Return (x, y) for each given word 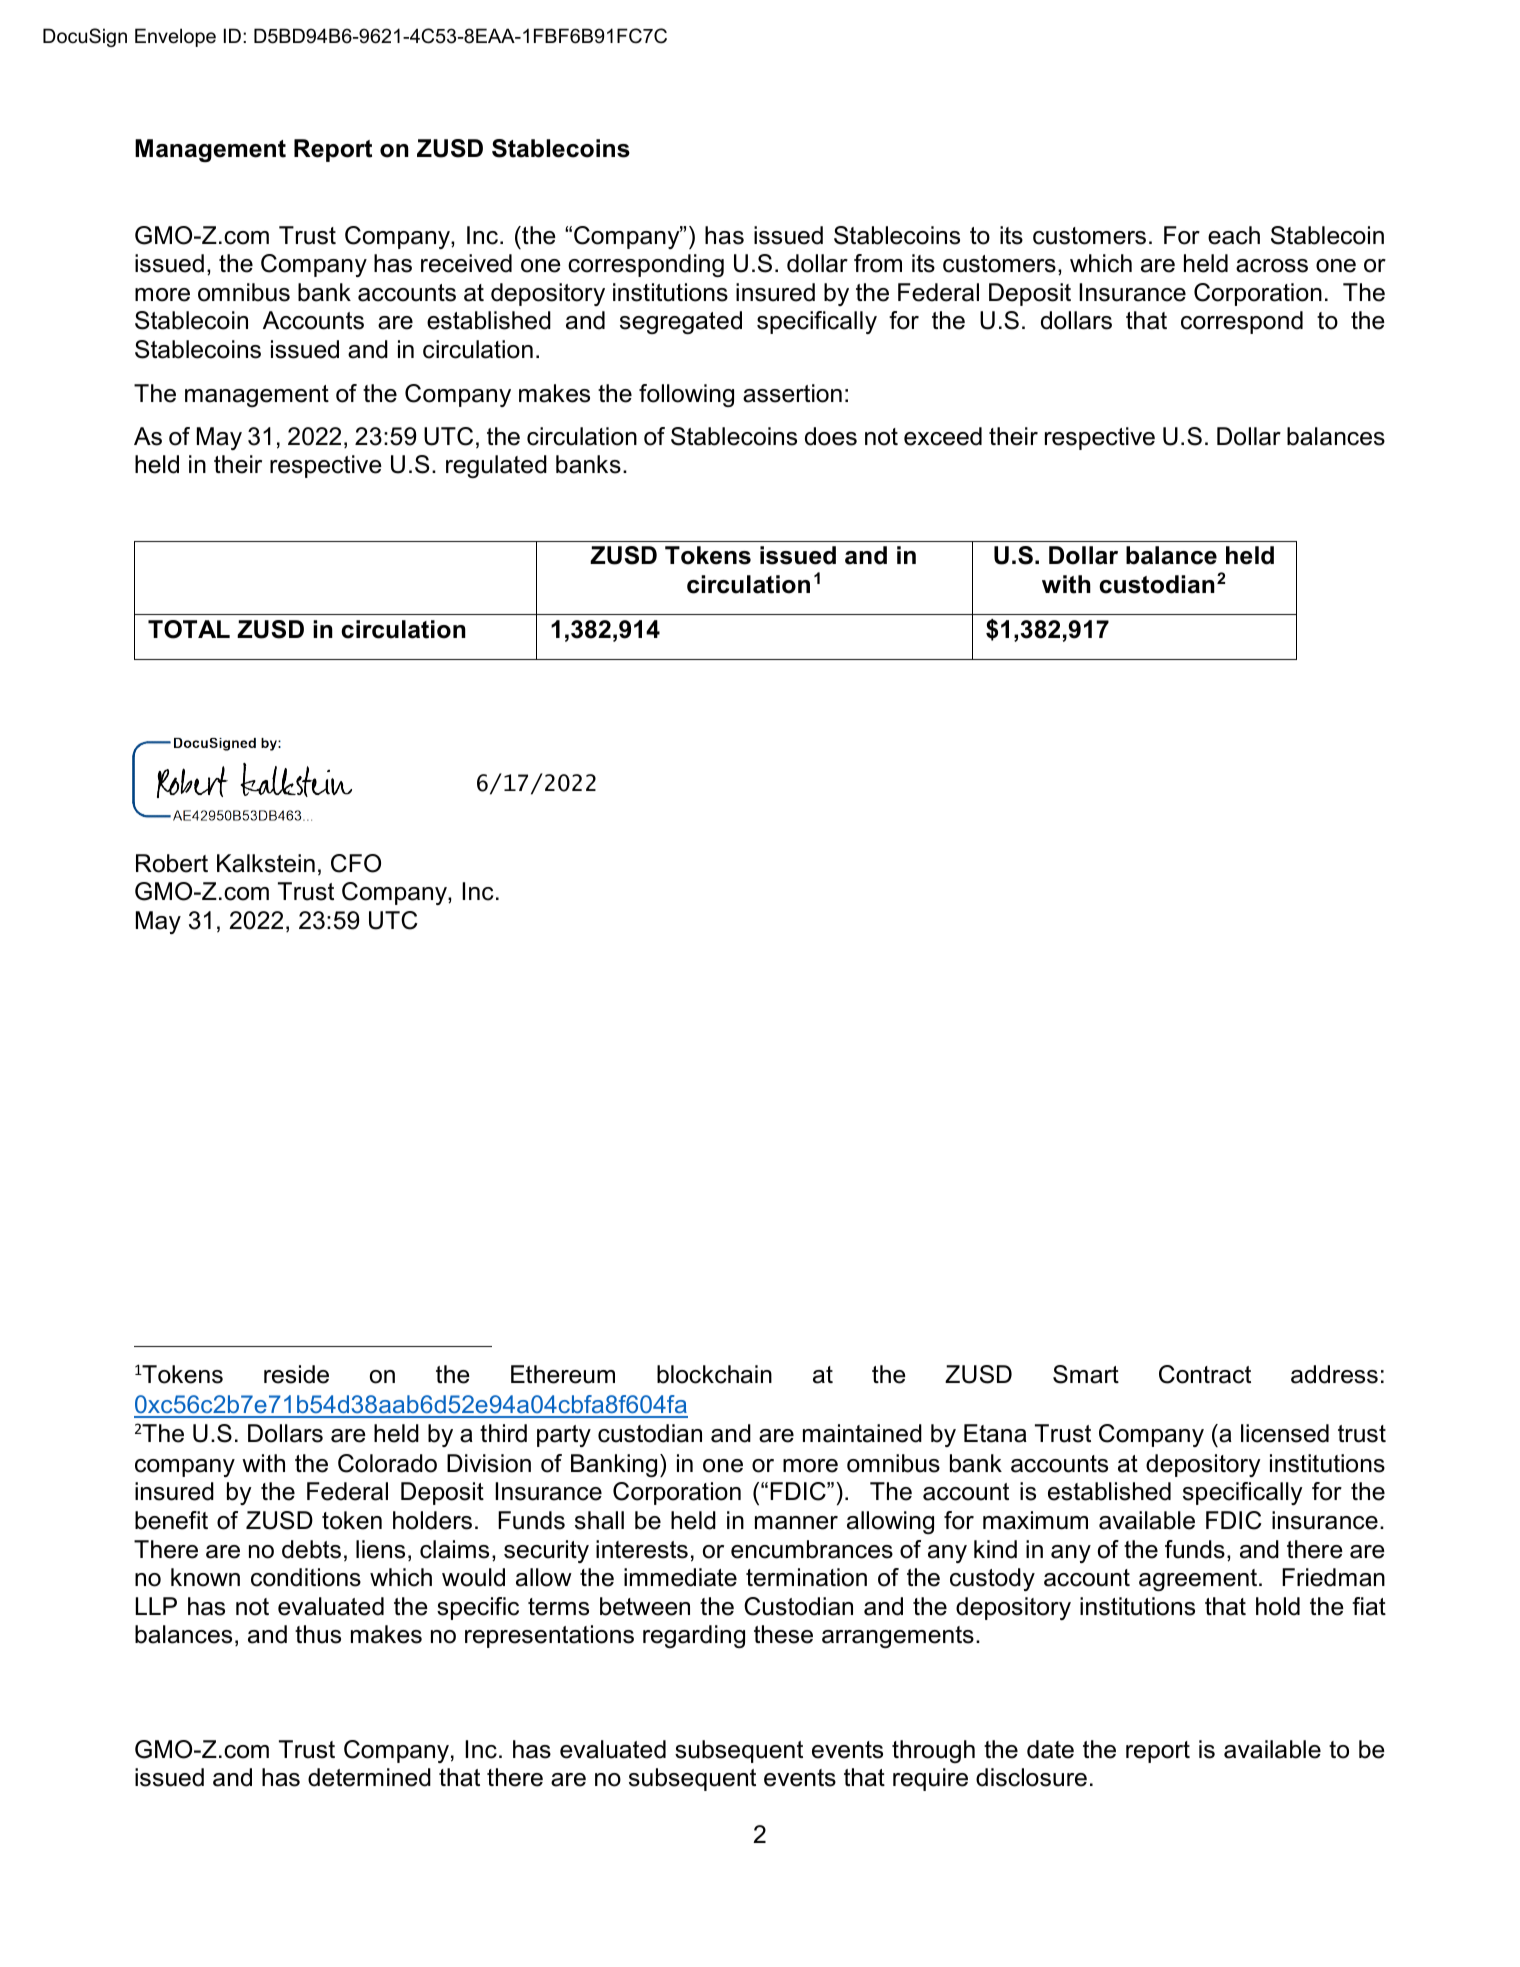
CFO (356, 863)
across (1272, 266)
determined (369, 1777)
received (466, 263)
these (783, 1634)
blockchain (714, 1374)
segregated (681, 322)
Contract (1205, 1374)
